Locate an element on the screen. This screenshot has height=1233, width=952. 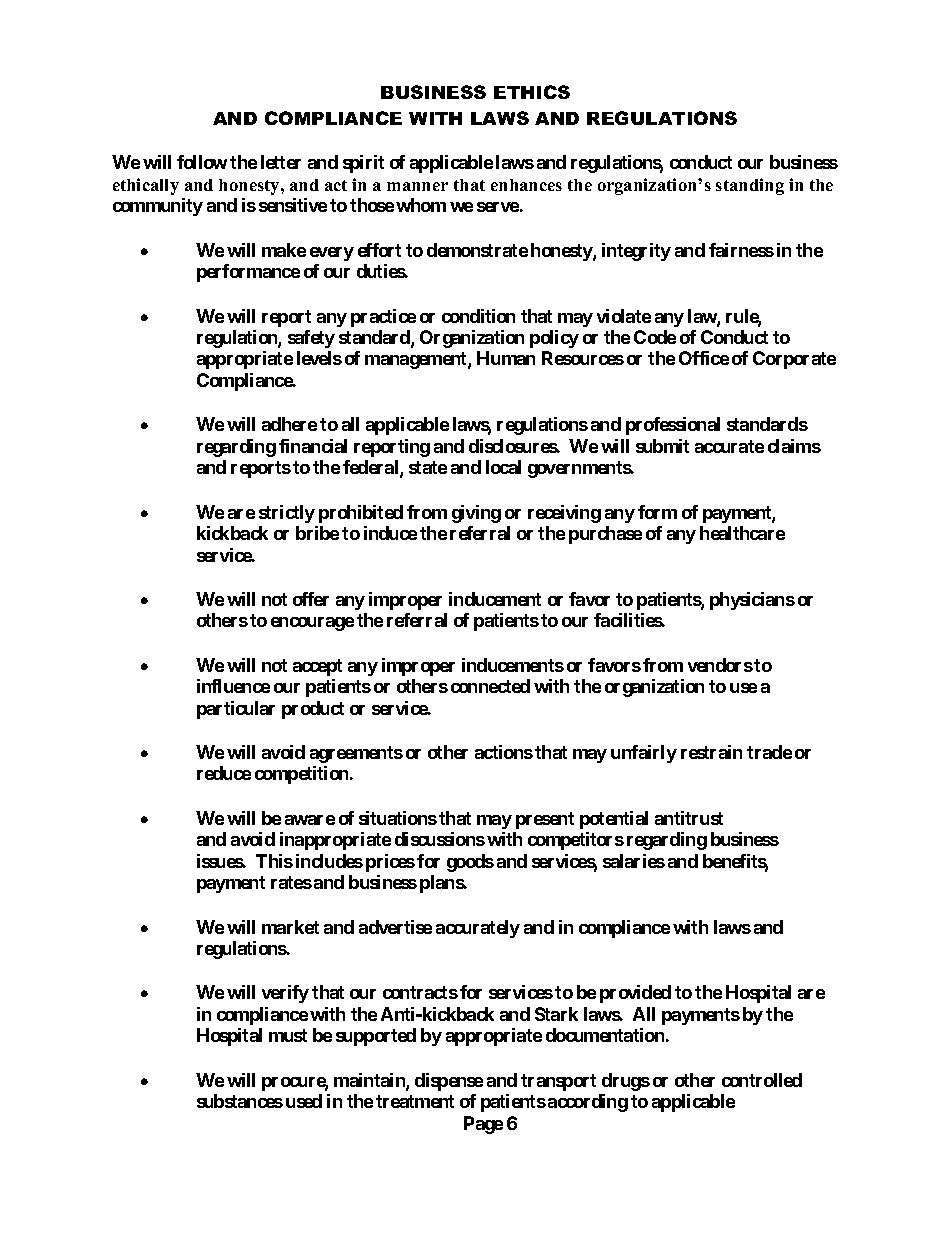
connected is located at coordinates (490, 686).
